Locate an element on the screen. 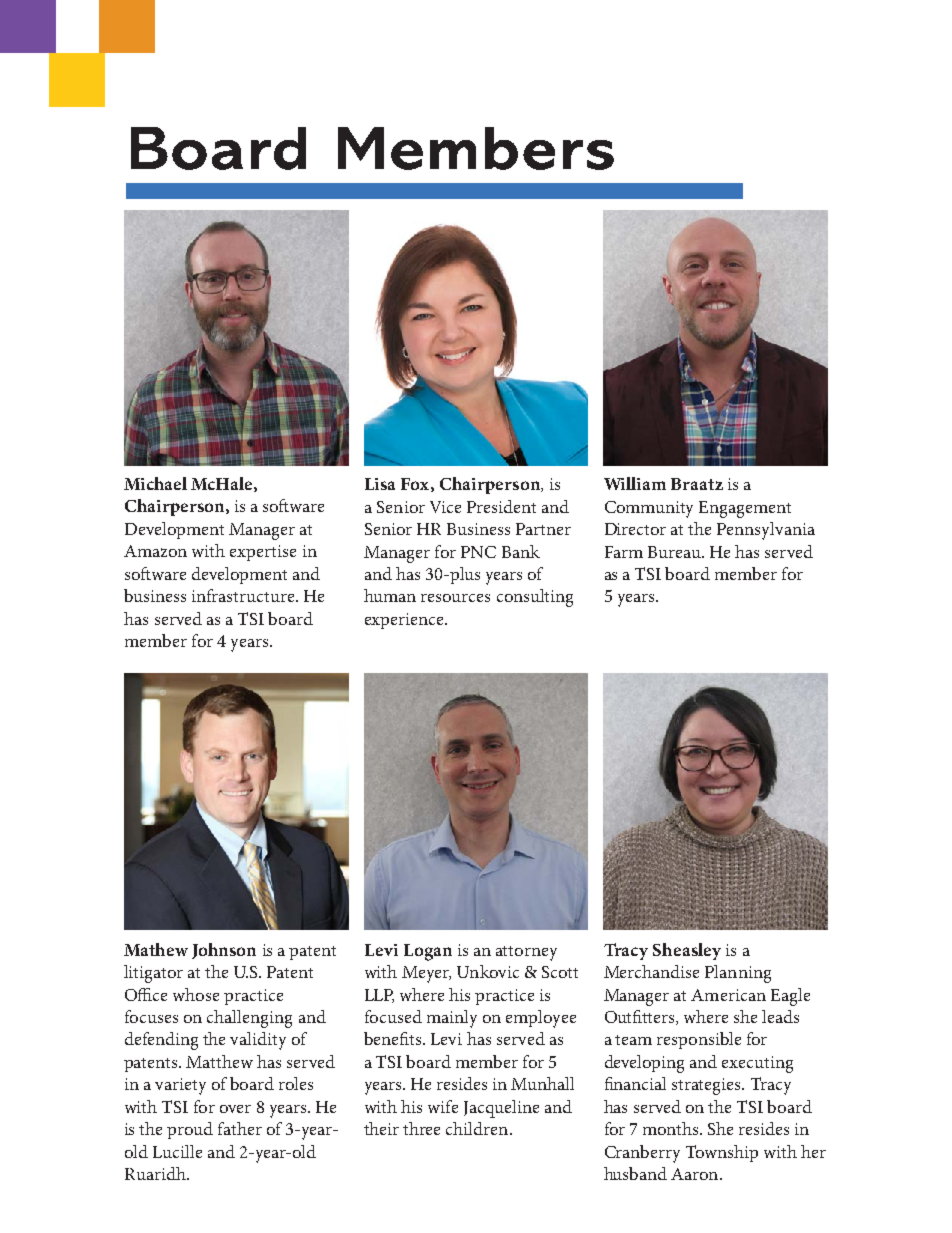 The height and width of the screenshot is (1233, 952). children is located at coordinates (478, 1128).
